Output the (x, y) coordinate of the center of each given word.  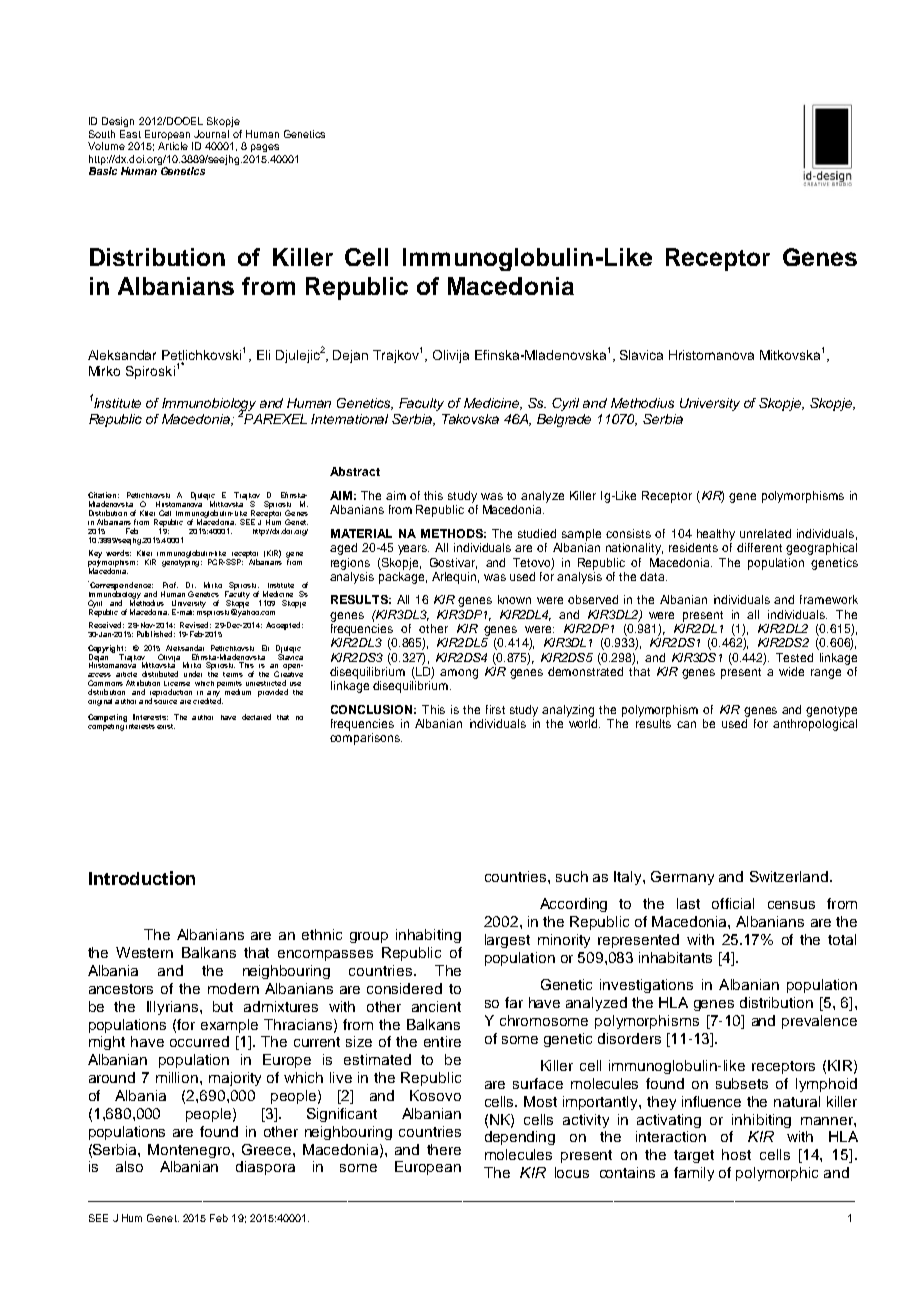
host (736, 1154)
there (444, 1149)
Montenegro (190, 1151)
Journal (211, 134)
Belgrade (564, 420)
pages (265, 148)
